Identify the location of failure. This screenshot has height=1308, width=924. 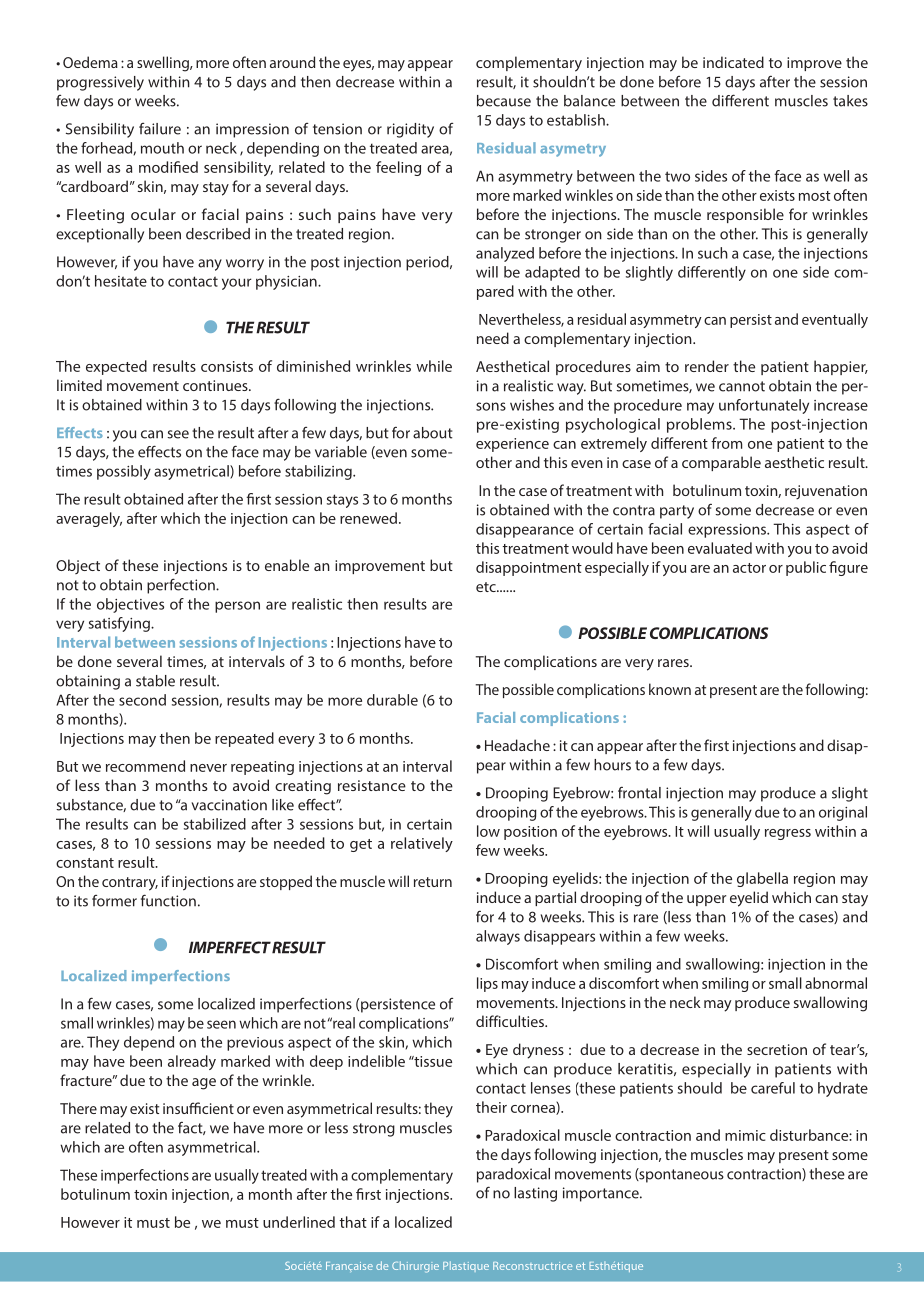
(160, 129).
